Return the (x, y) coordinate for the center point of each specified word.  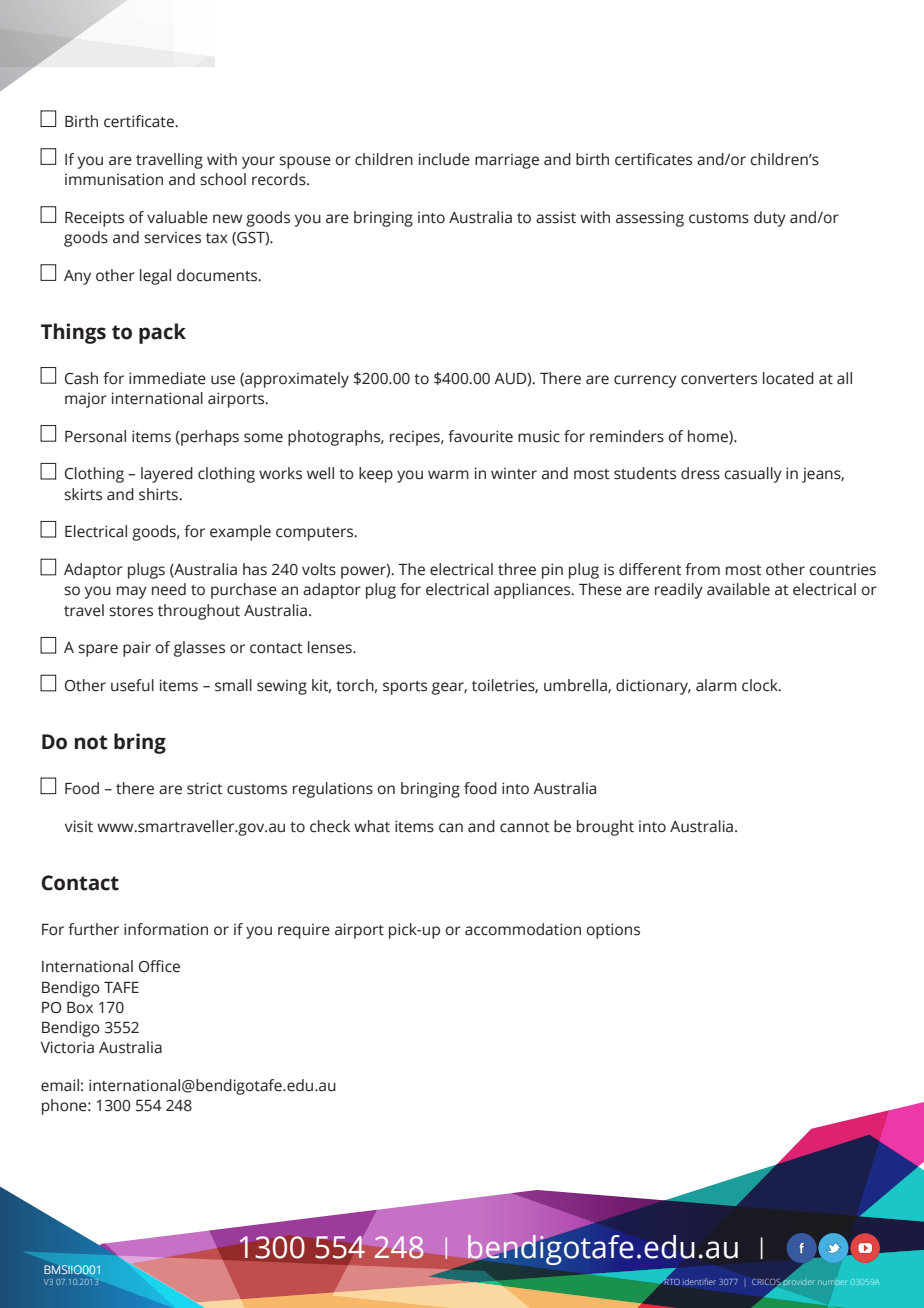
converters (719, 379)
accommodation (523, 929)
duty (770, 219)
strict (205, 788)
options (613, 931)
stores (131, 611)
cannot (525, 827)
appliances (533, 591)
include (444, 159)
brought (605, 828)
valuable (177, 217)
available (738, 589)
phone (65, 1107)
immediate (167, 378)
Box (80, 1008)
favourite (480, 436)
